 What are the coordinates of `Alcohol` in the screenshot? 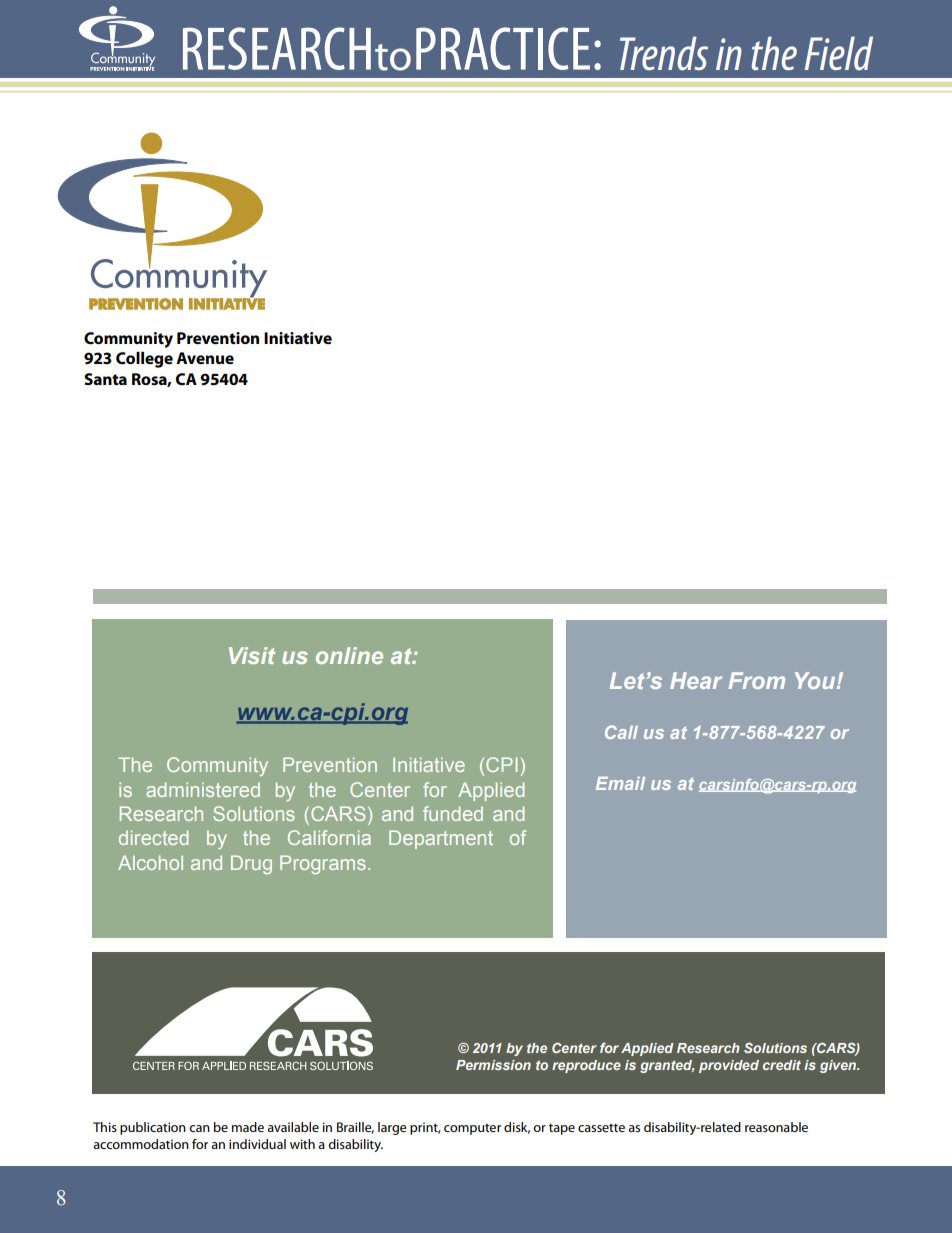 It's located at (150, 862).
